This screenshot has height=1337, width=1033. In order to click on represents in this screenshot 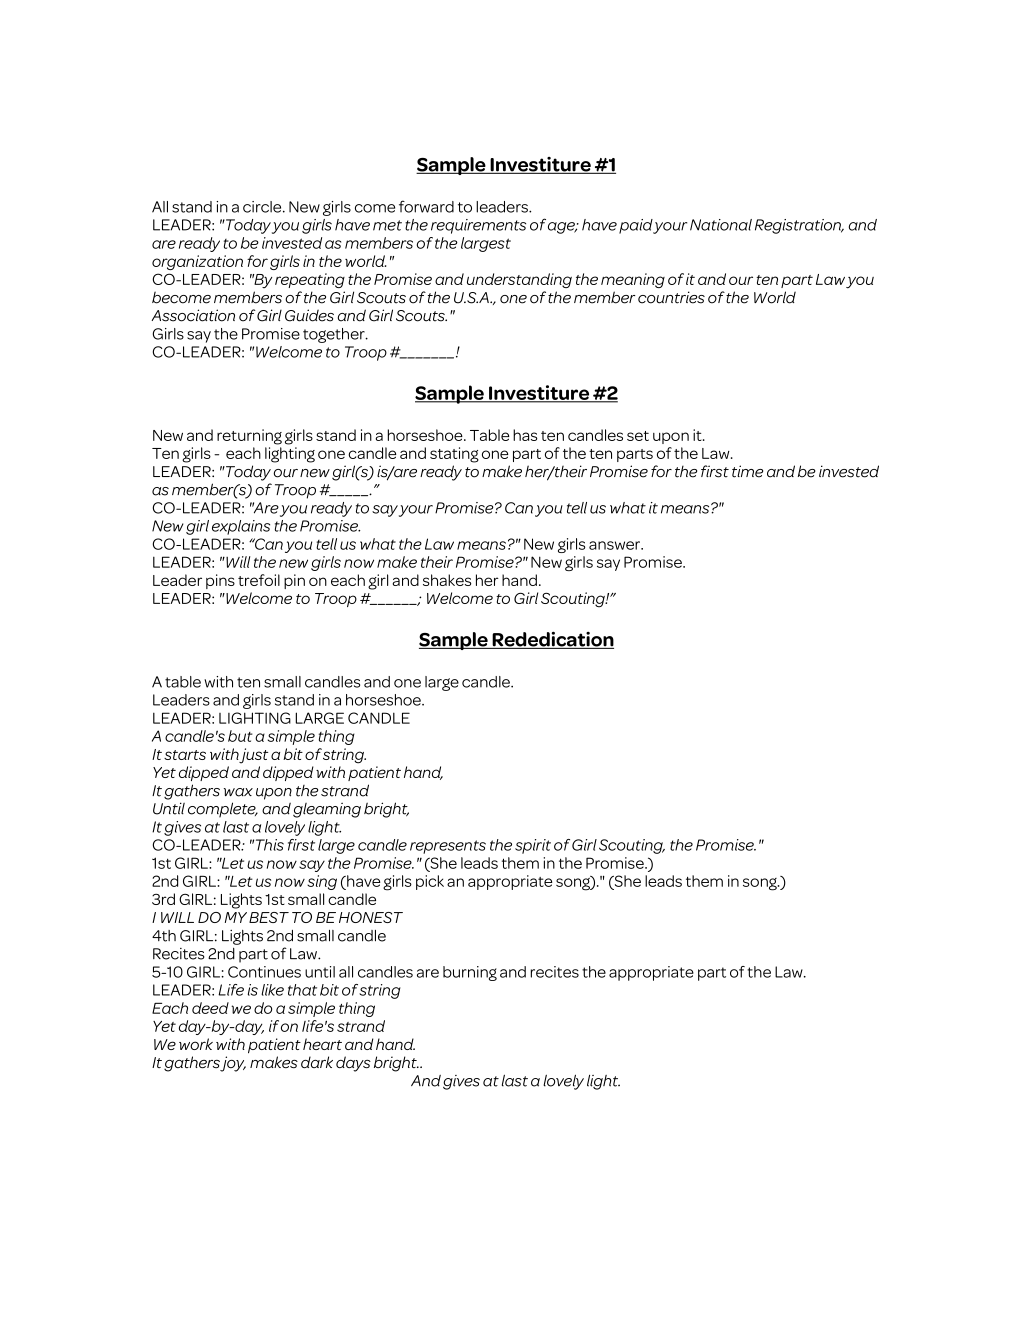, I will do `click(448, 847)`.
